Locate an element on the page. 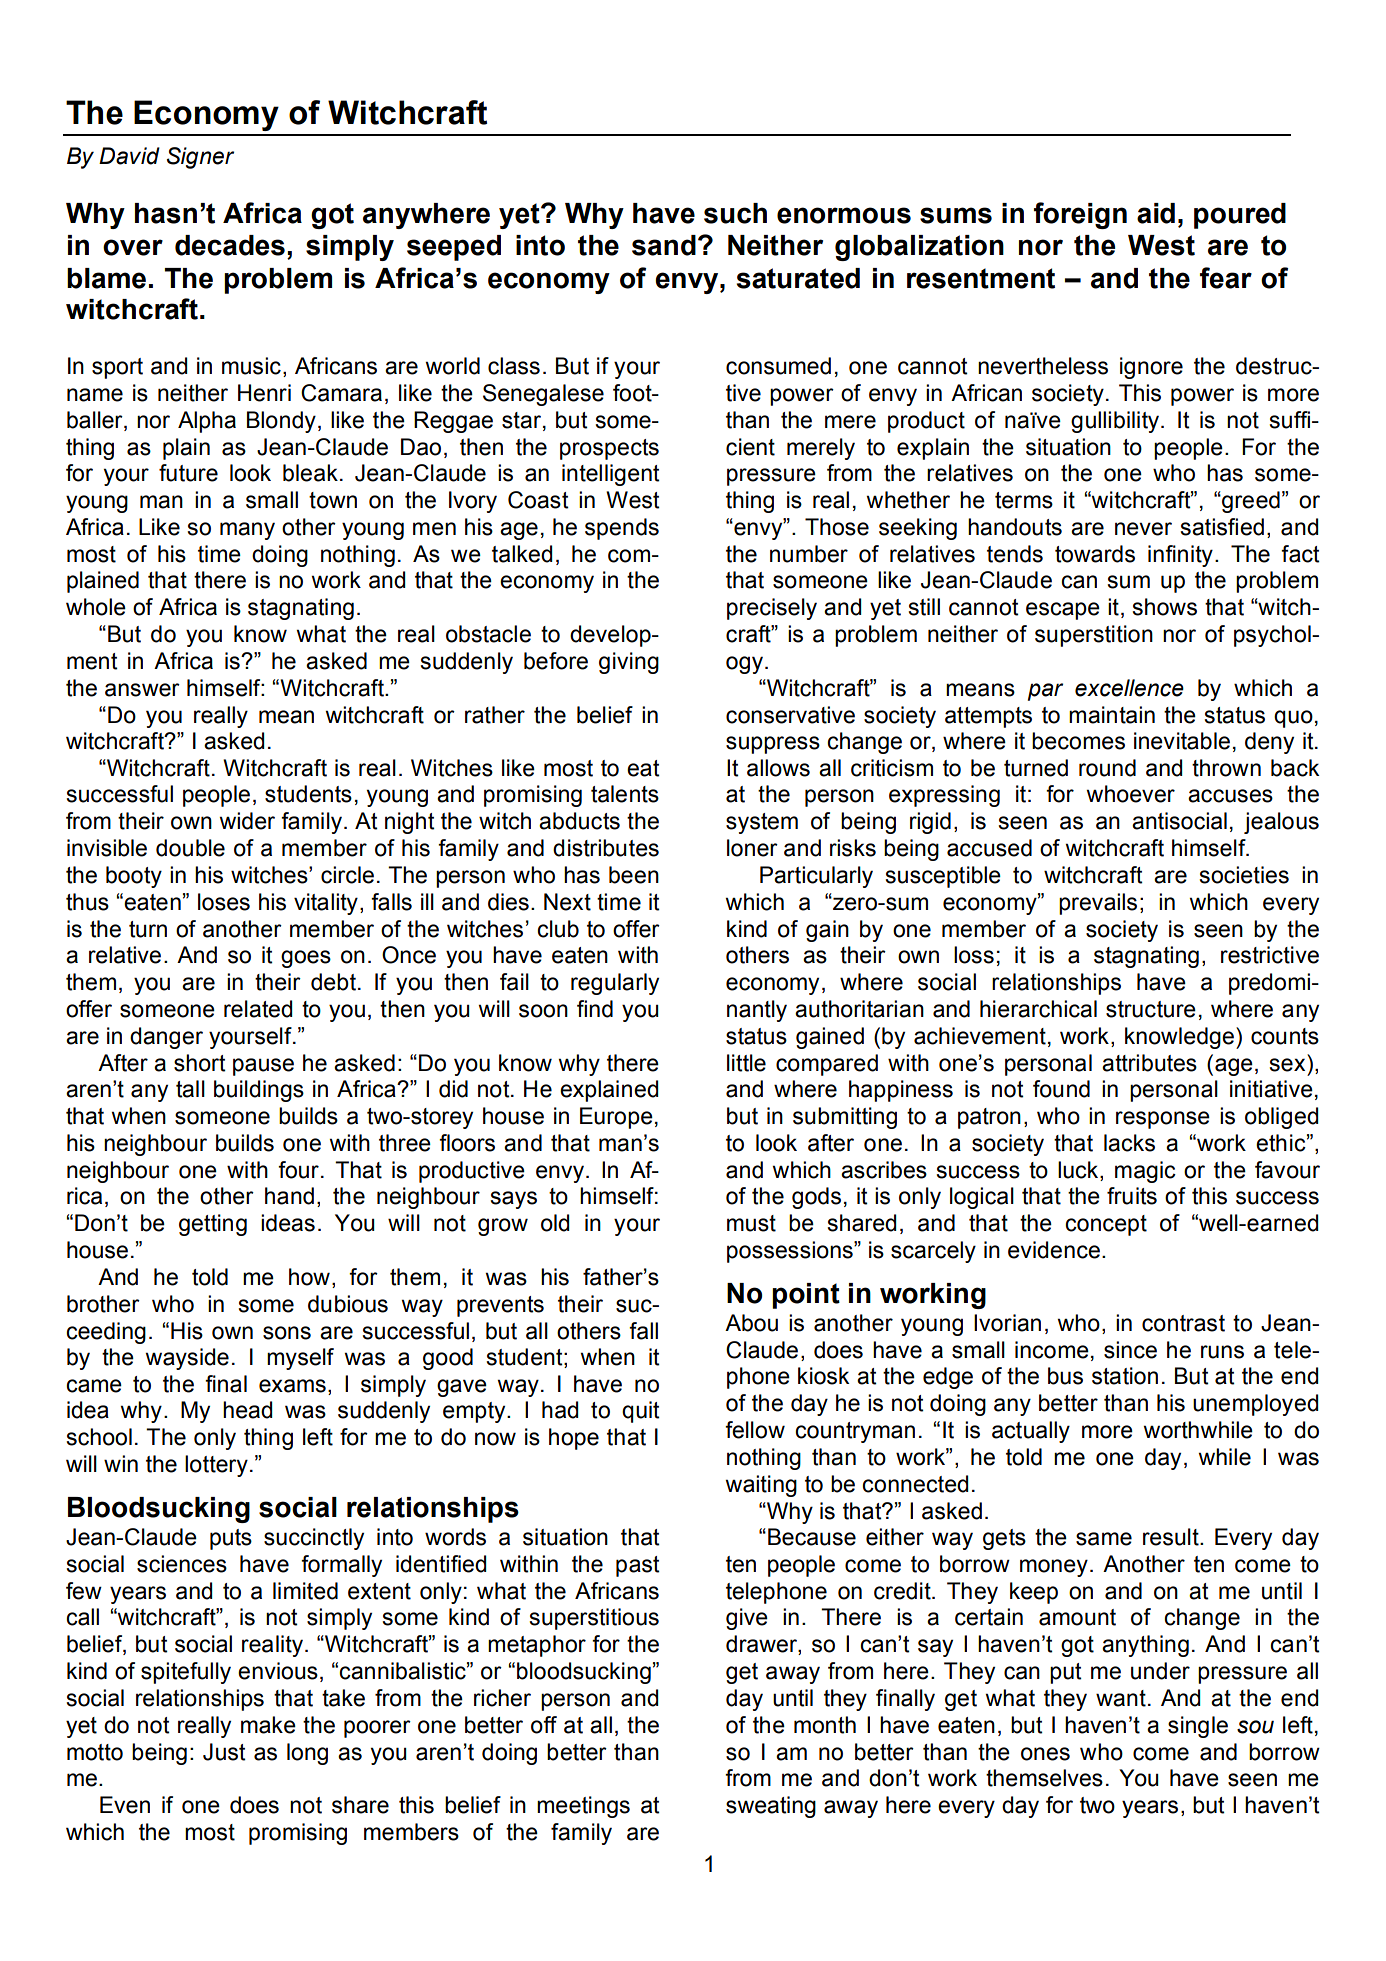  response is located at coordinates (1163, 1120).
